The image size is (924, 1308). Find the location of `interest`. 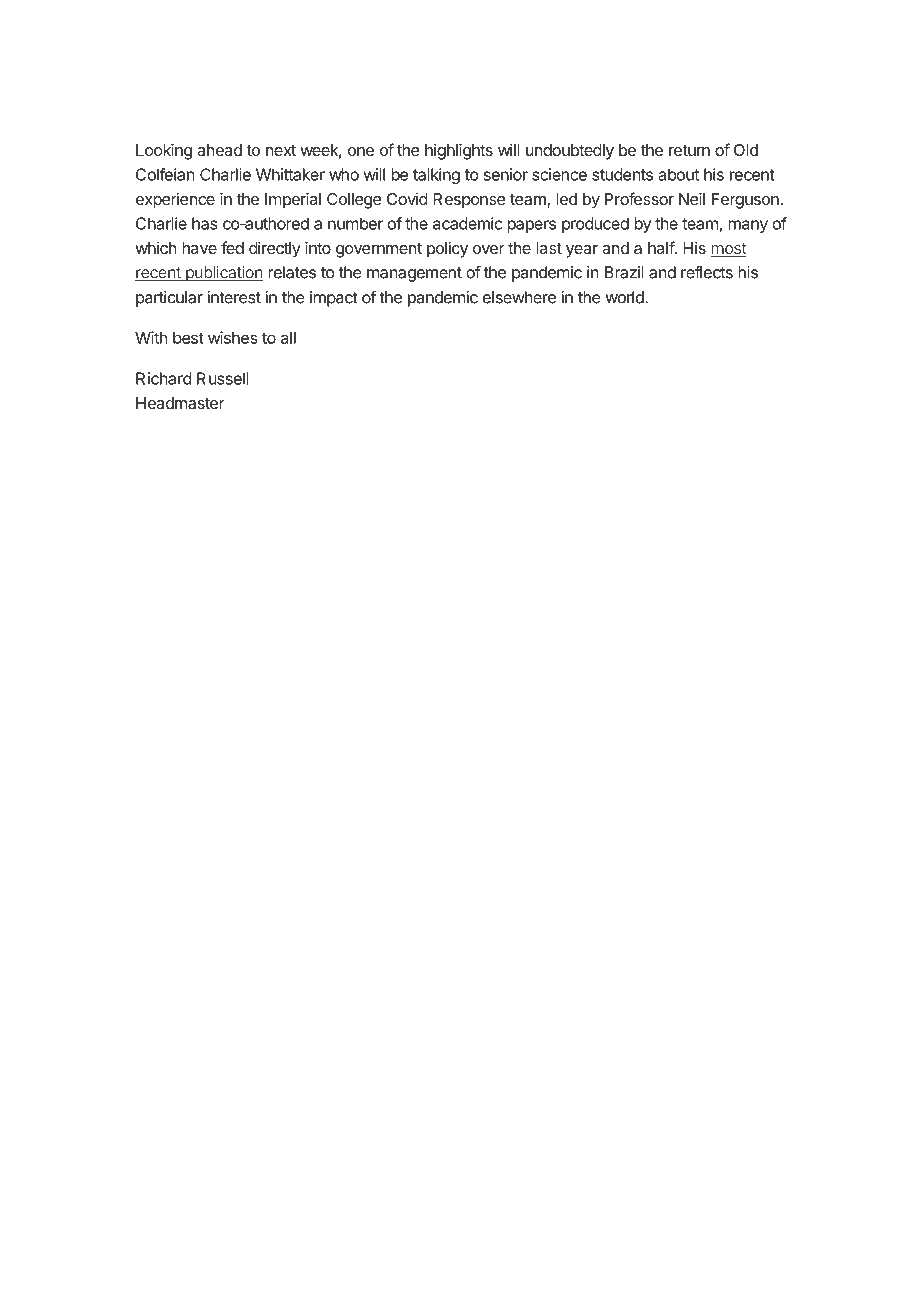

interest is located at coordinates (234, 297).
